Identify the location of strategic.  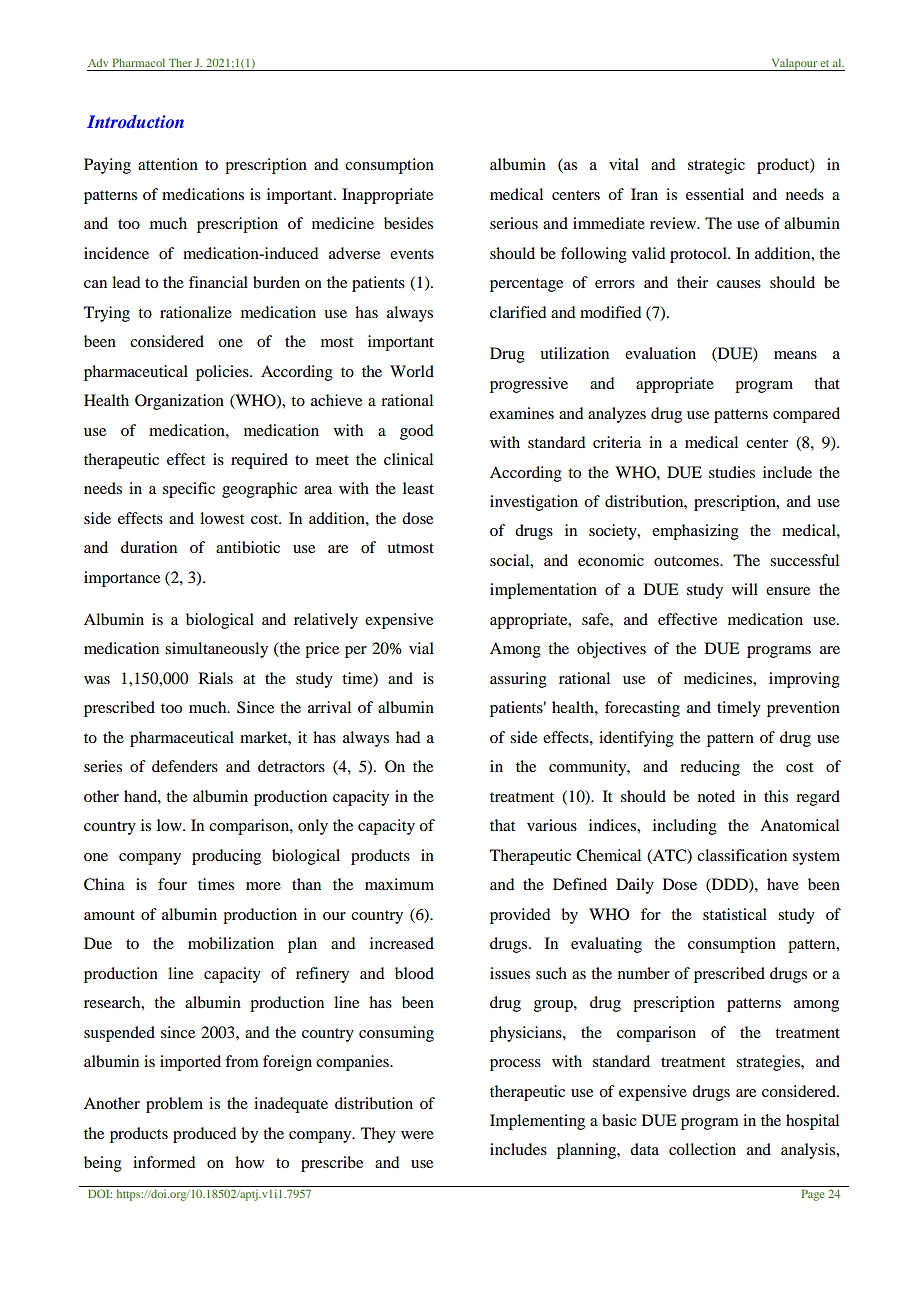
(716, 166).
